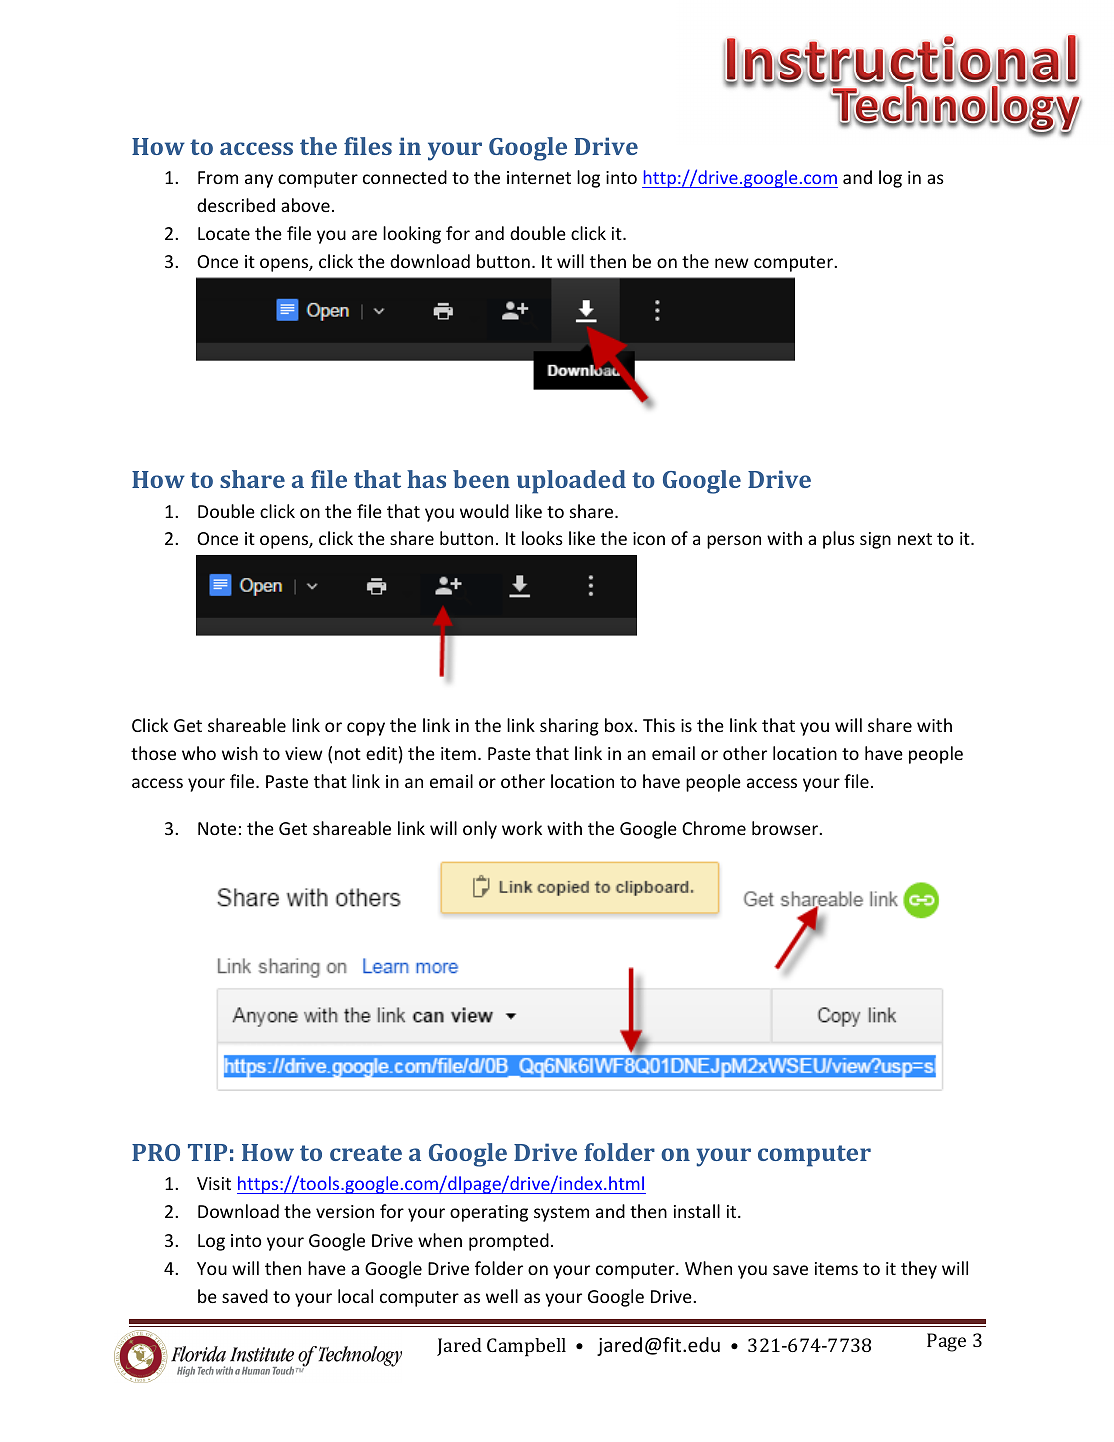  What do you see at coordinates (236, 205) in the page?
I see `described` at bounding box center [236, 205].
